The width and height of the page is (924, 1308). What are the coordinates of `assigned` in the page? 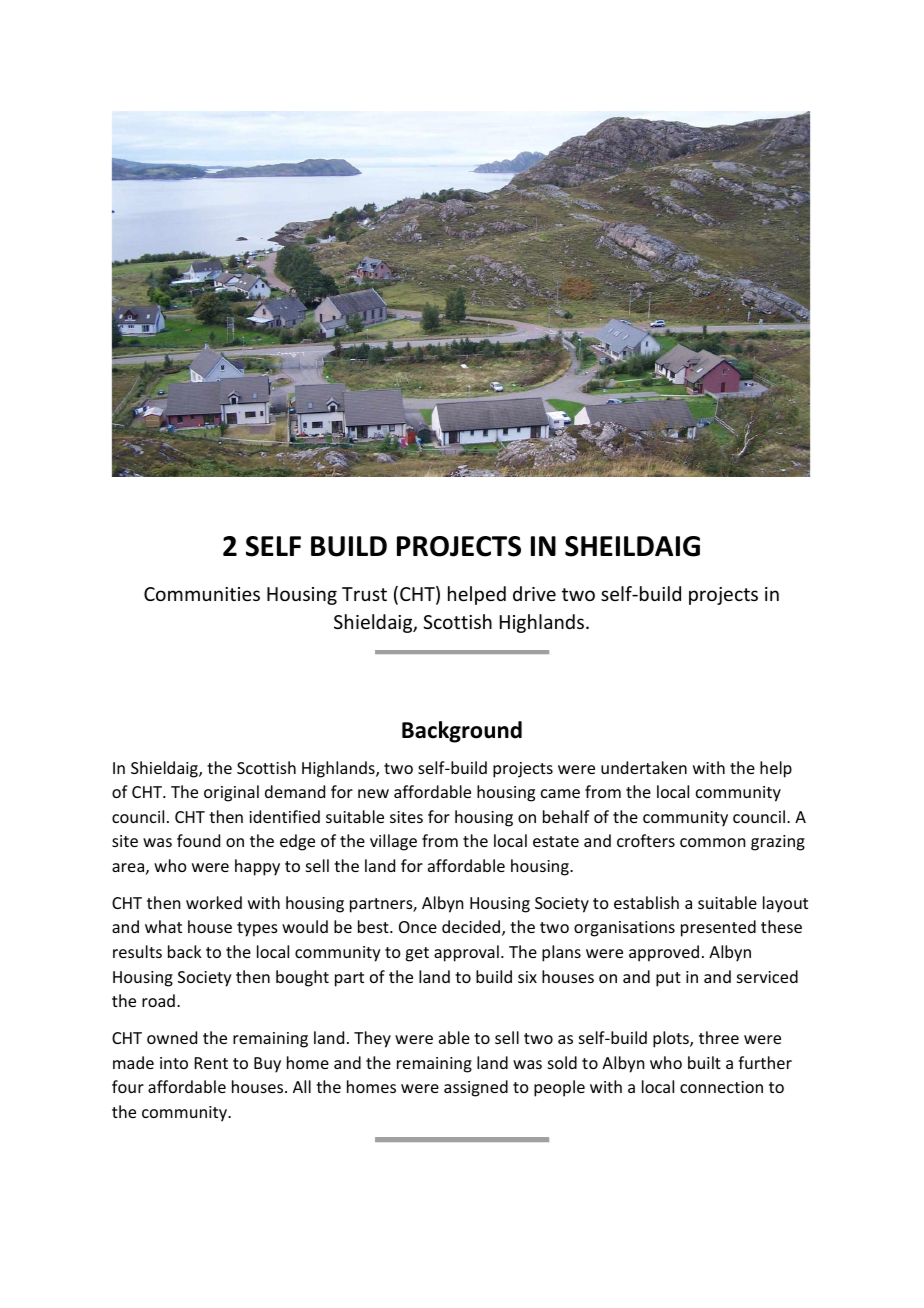 It's located at (476, 1088).
